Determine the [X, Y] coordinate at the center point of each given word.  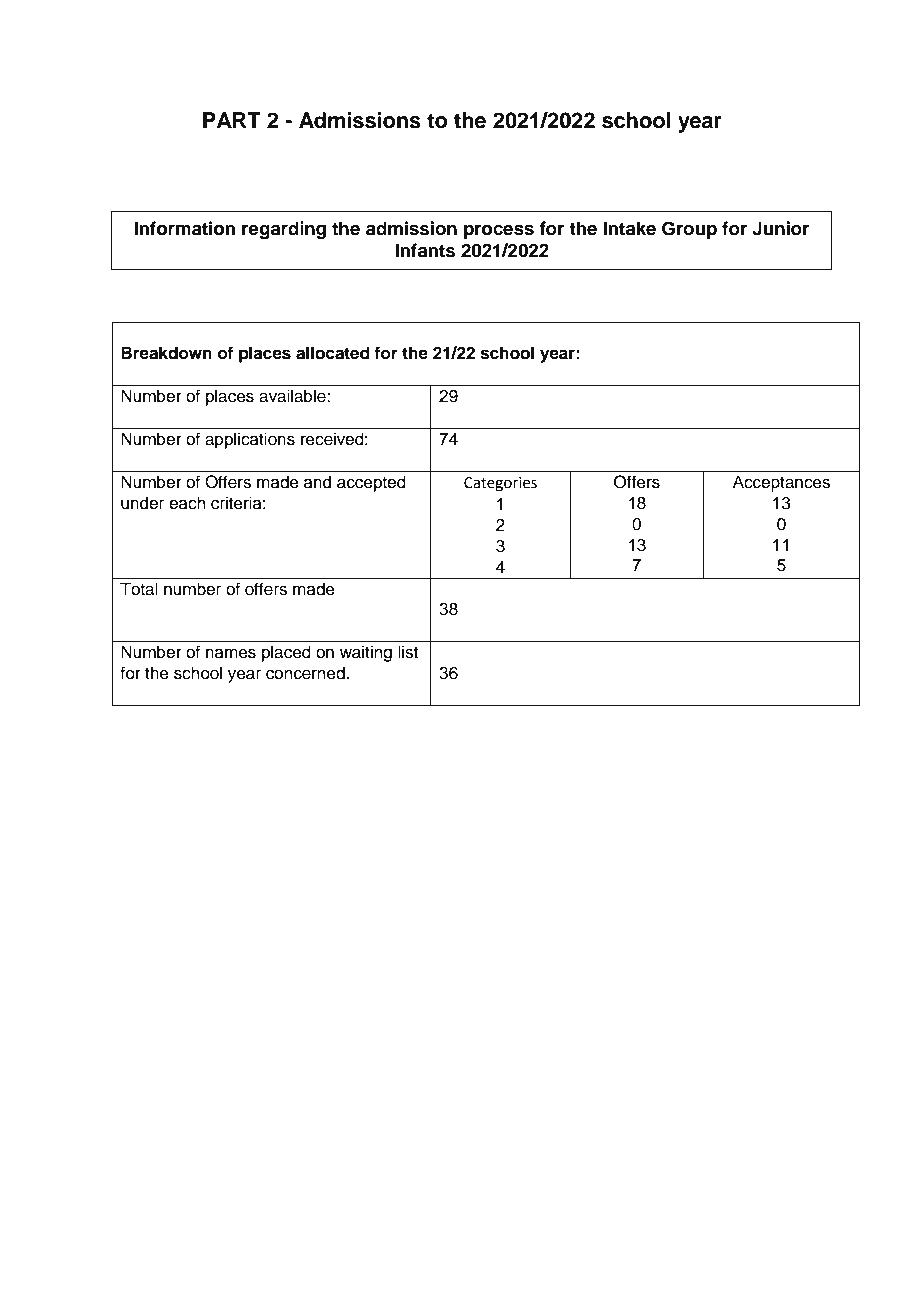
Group [689, 230]
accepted [371, 483]
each [187, 503]
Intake [629, 228]
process [499, 232]
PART [232, 120]
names [231, 653]
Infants [425, 250]
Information [184, 228]
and [317, 482]
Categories [500, 484]
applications [250, 440]
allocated [333, 353]
